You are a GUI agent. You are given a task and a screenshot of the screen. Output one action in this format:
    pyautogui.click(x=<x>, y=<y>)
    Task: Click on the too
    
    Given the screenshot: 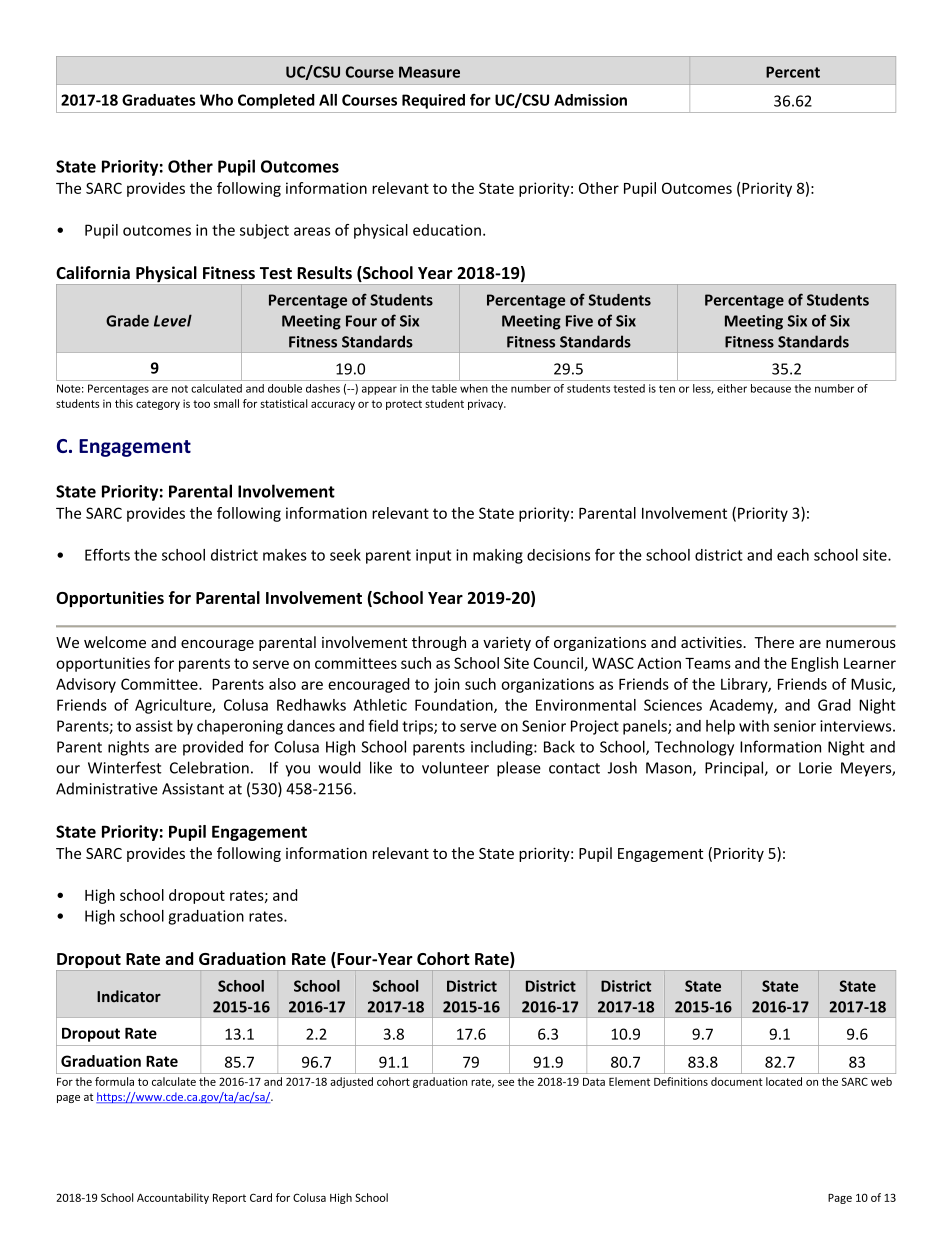 What is the action you would take?
    pyautogui.click(x=201, y=404)
